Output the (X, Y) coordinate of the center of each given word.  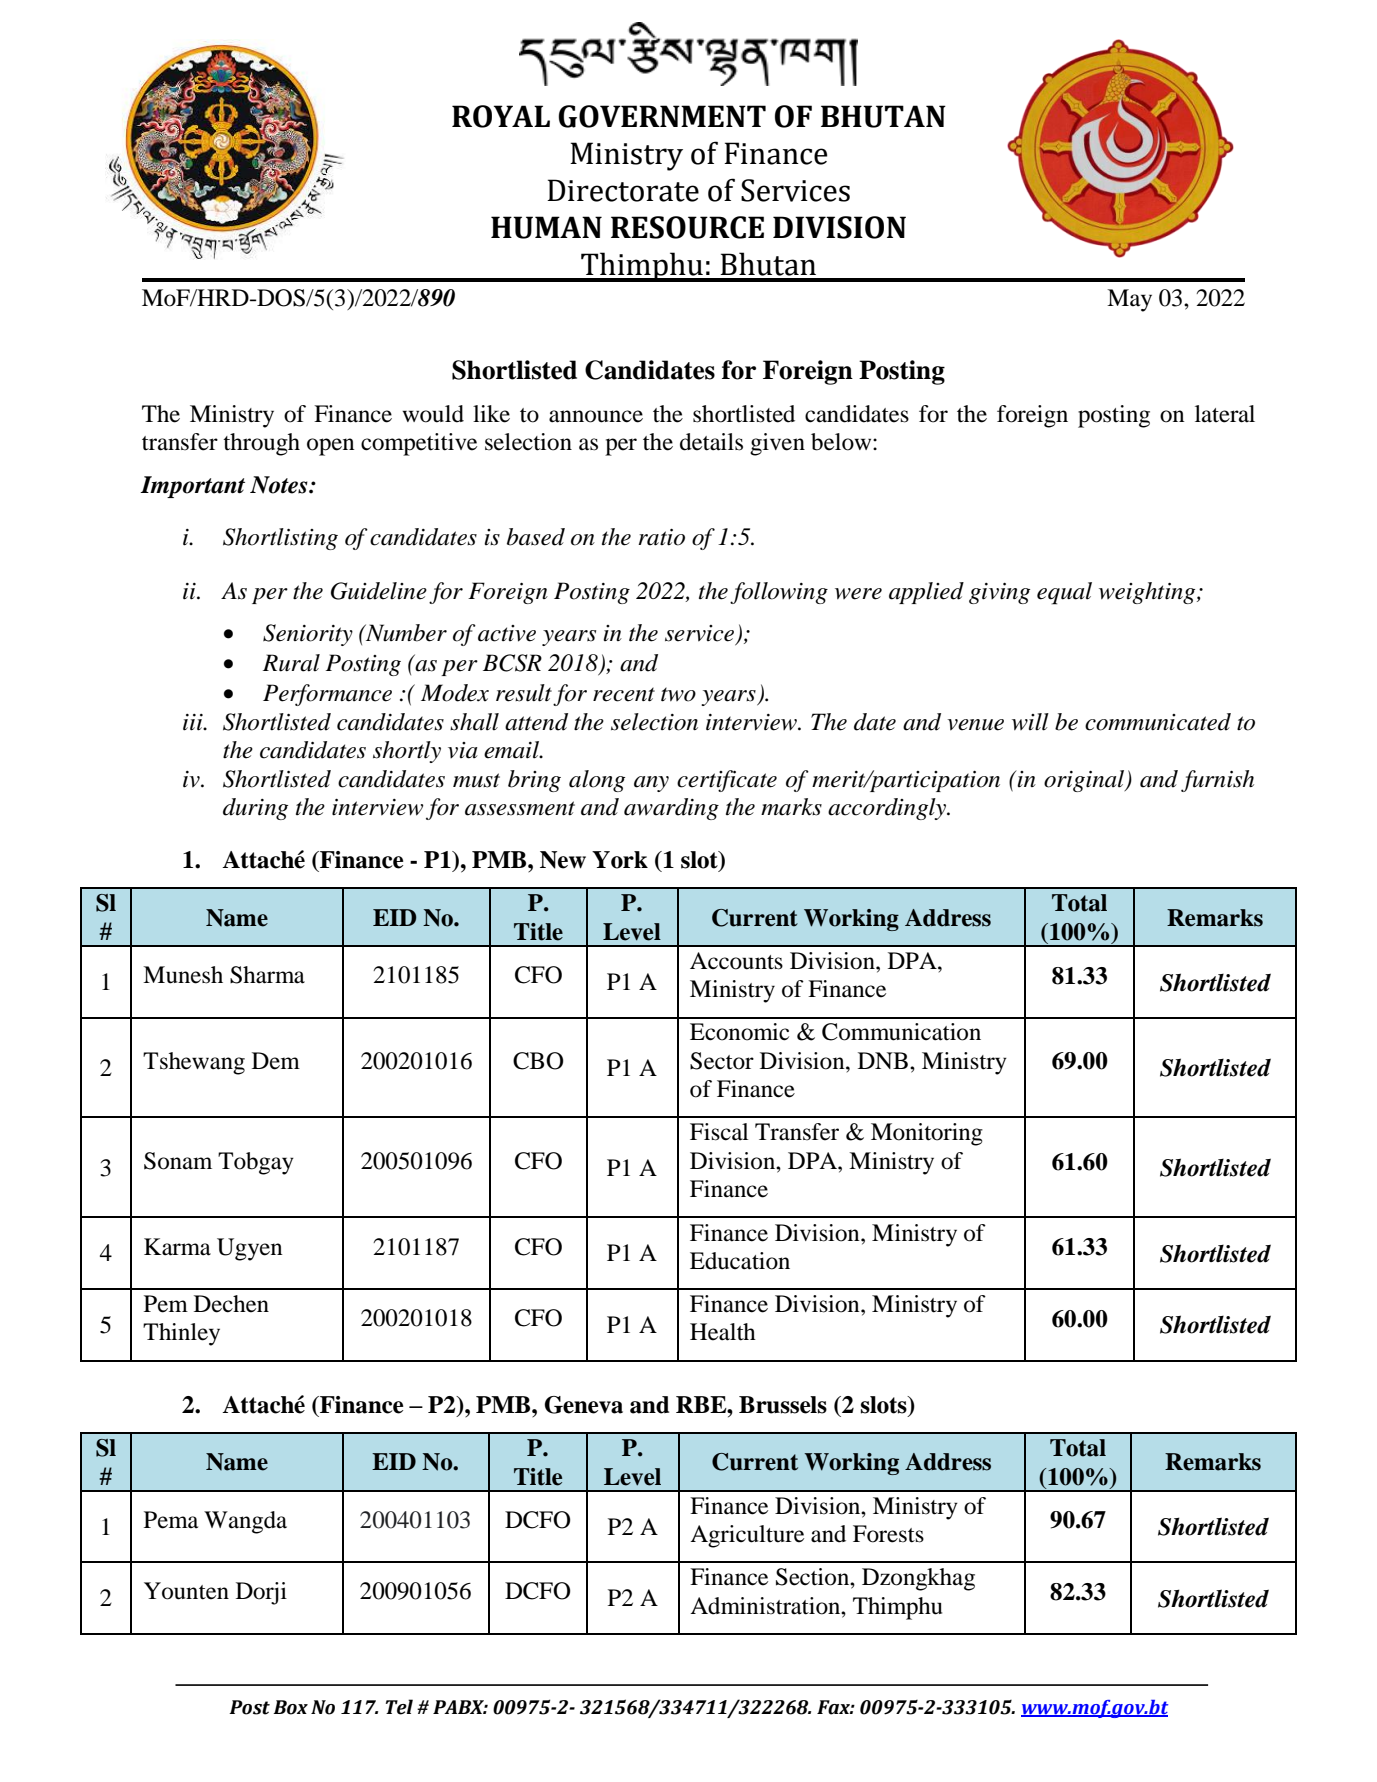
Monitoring (927, 1134)
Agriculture (747, 1536)
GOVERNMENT (662, 116)
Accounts (736, 961)
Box (290, 1707)
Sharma (267, 975)
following (779, 593)
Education (740, 1261)
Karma (177, 1247)
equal (1064, 593)
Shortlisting (280, 539)
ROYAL (501, 116)
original (1085, 781)
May (1129, 300)
